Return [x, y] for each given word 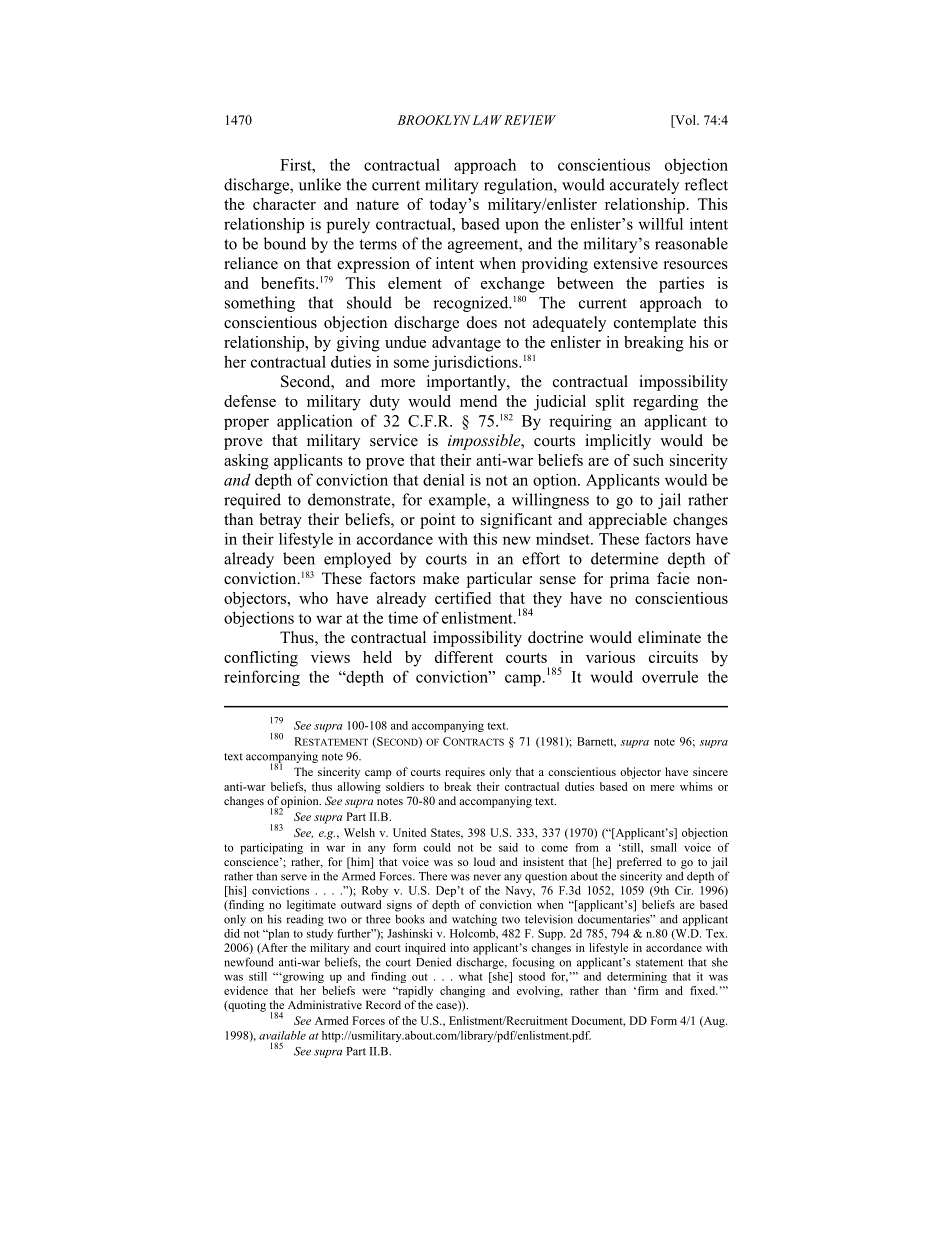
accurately [644, 186]
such [648, 460]
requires [465, 773]
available [282, 1035]
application [315, 422]
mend [478, 401]
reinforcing [262, 678]
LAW [487, 120]
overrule [670, 676]
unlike [320, 184]
